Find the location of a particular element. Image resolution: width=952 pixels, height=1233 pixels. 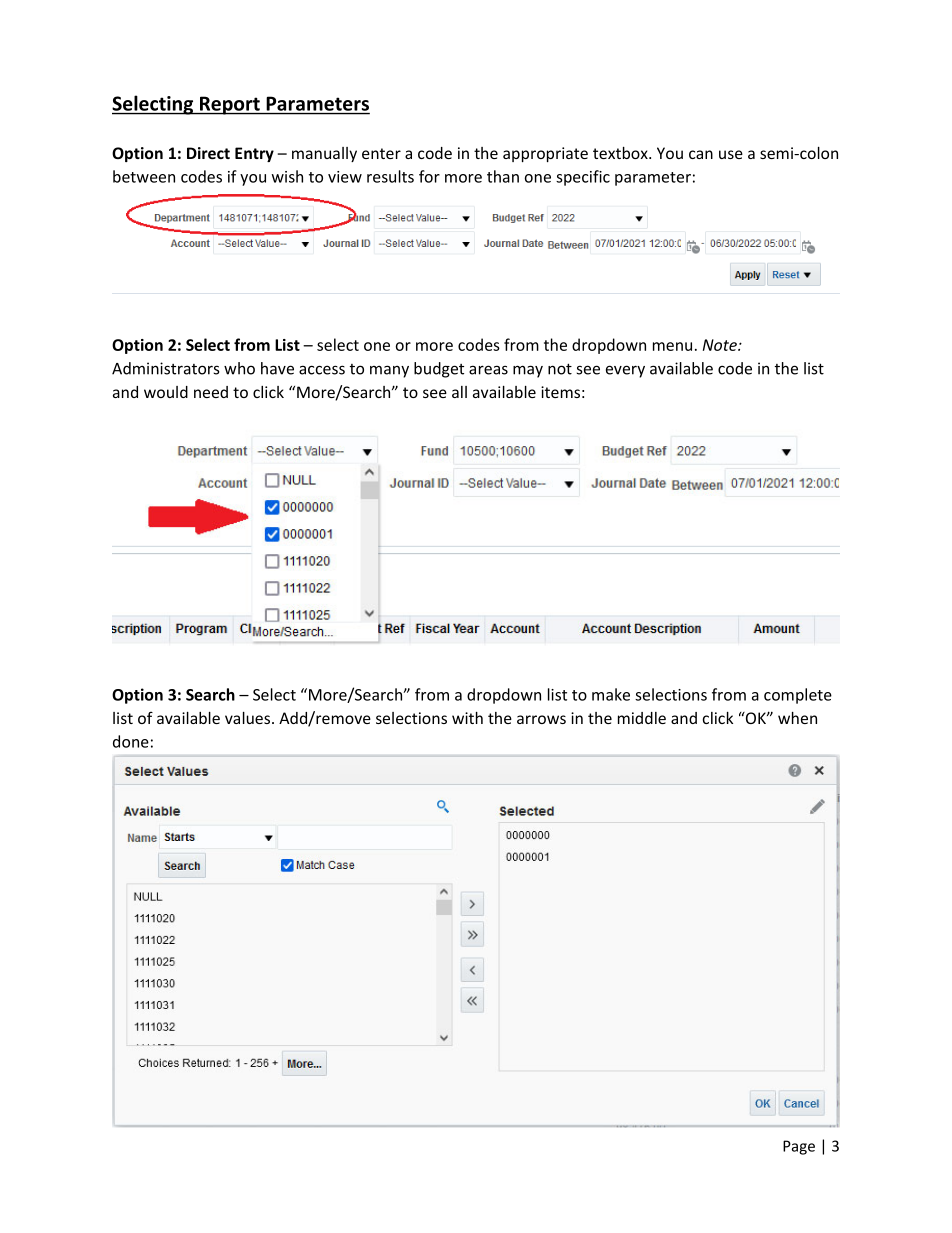

with is located at coordinates (467, 718).
